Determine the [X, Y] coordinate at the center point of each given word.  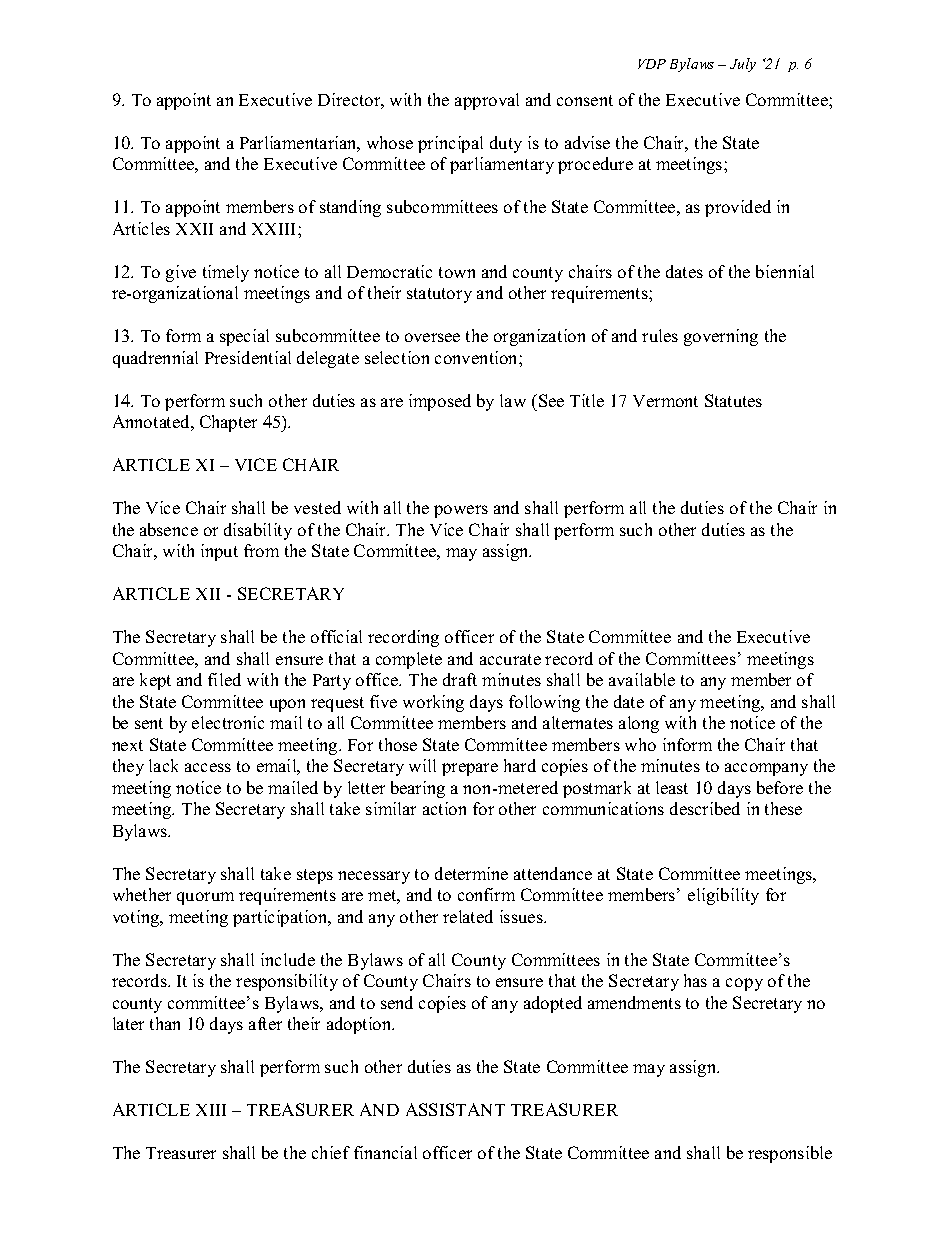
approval [487, 101]
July [743, 65]
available [642, 679]
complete [409, 660]
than [165, 1023]
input [219, 552]
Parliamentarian [300, 144]
